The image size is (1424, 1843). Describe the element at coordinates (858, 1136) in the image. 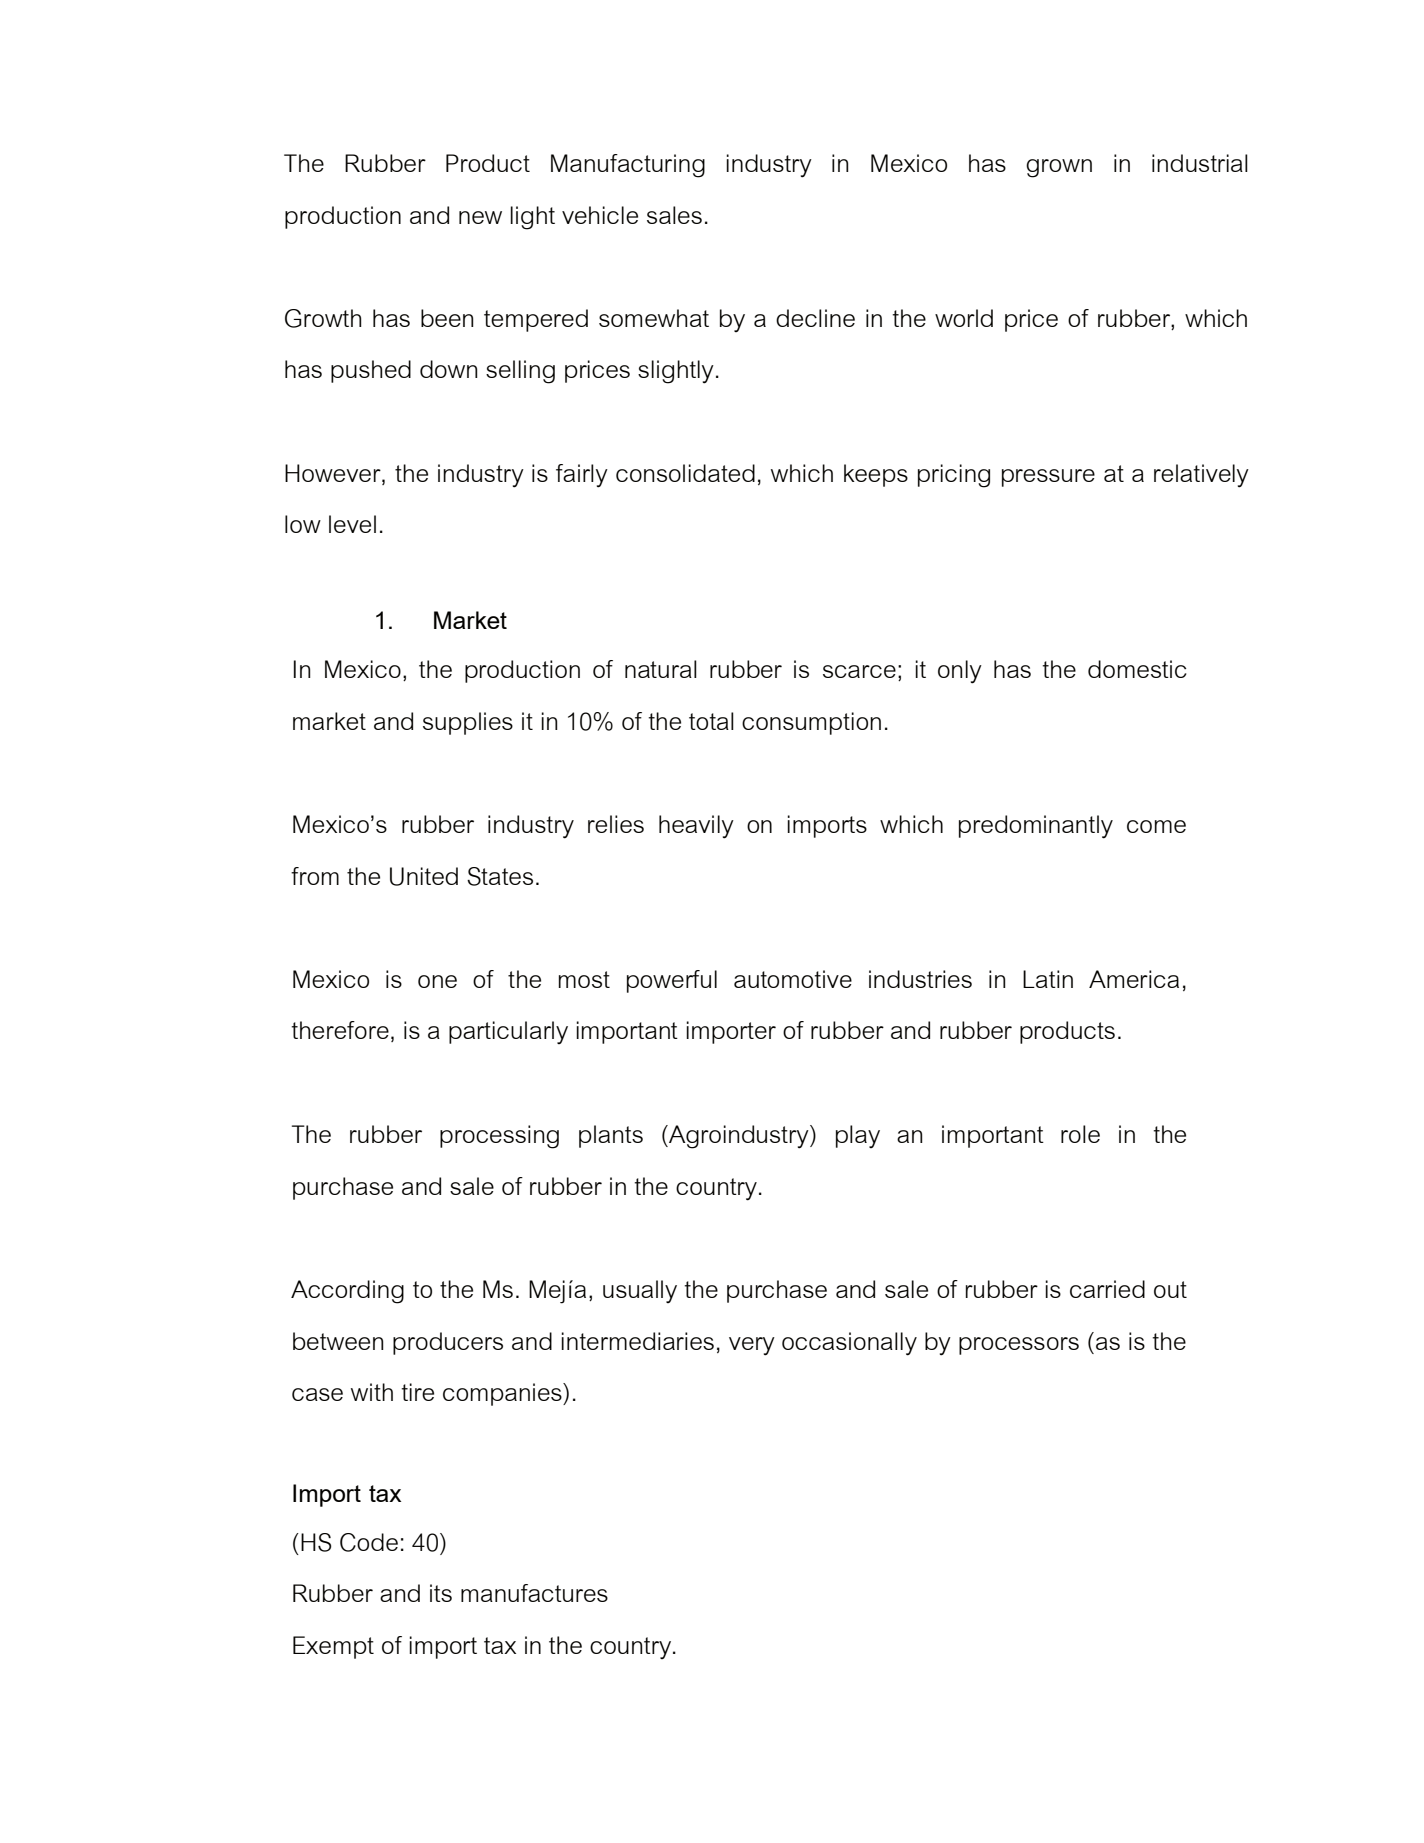

I see `play` at that location.
